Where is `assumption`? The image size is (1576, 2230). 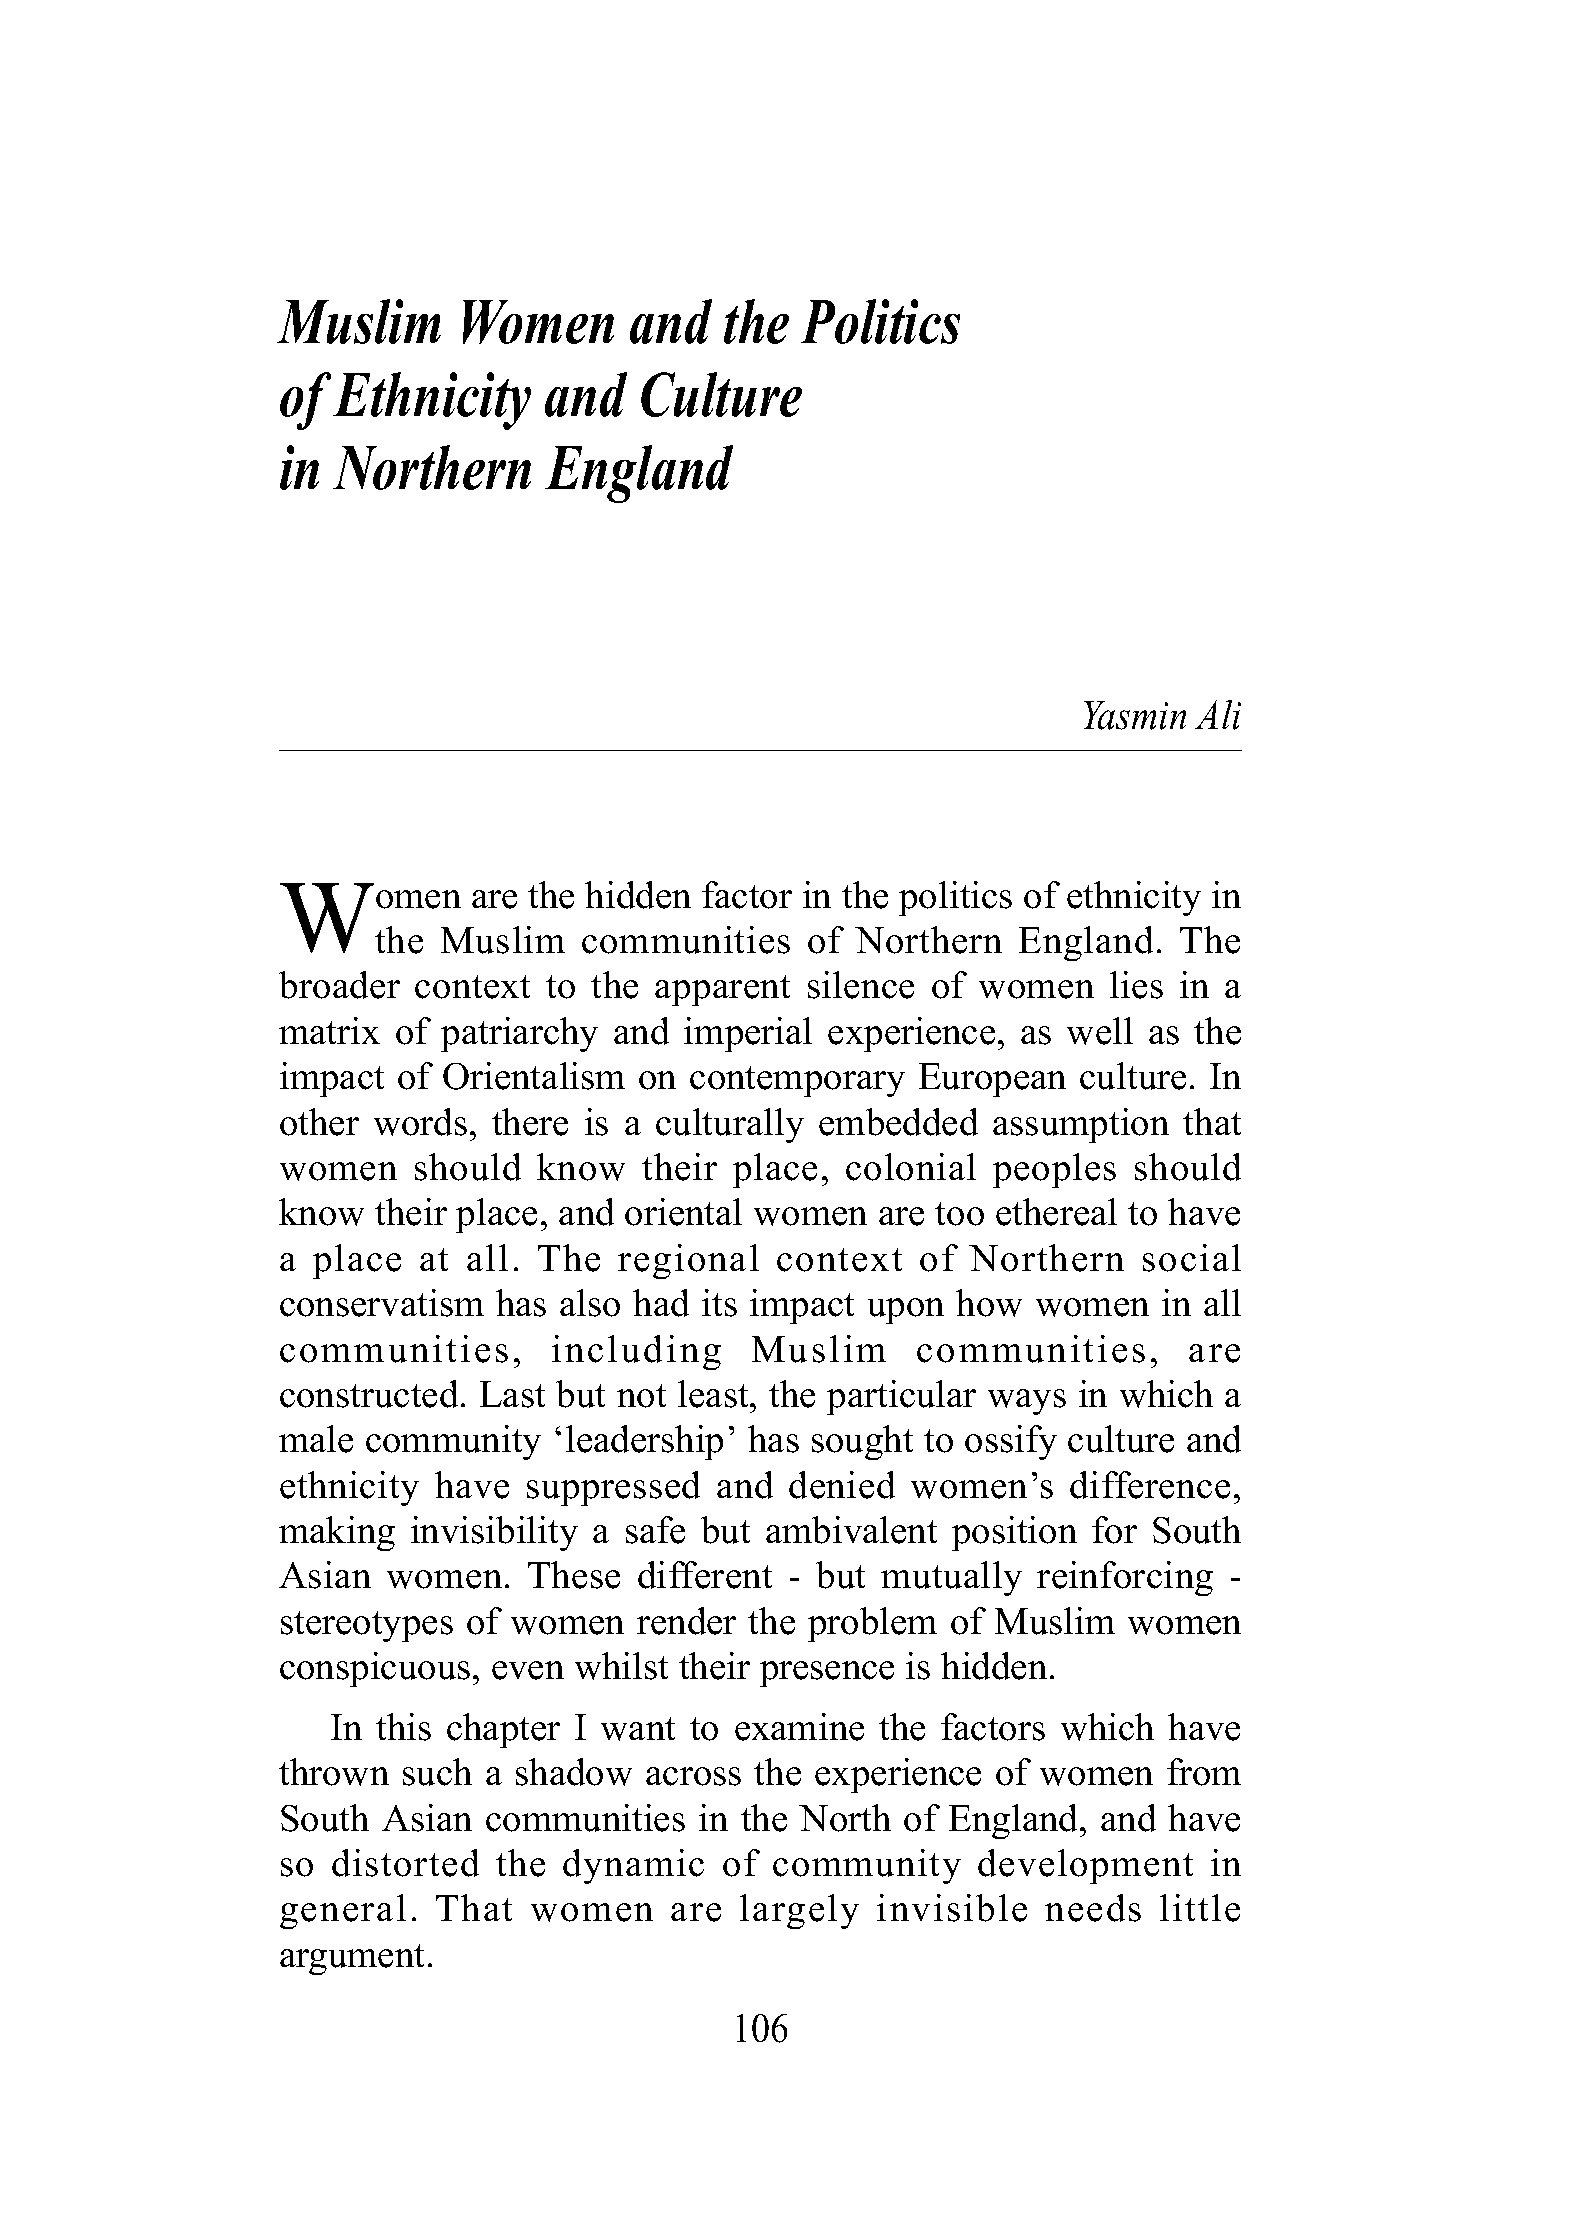 assumption is located at coordinates (1081, 1125).
